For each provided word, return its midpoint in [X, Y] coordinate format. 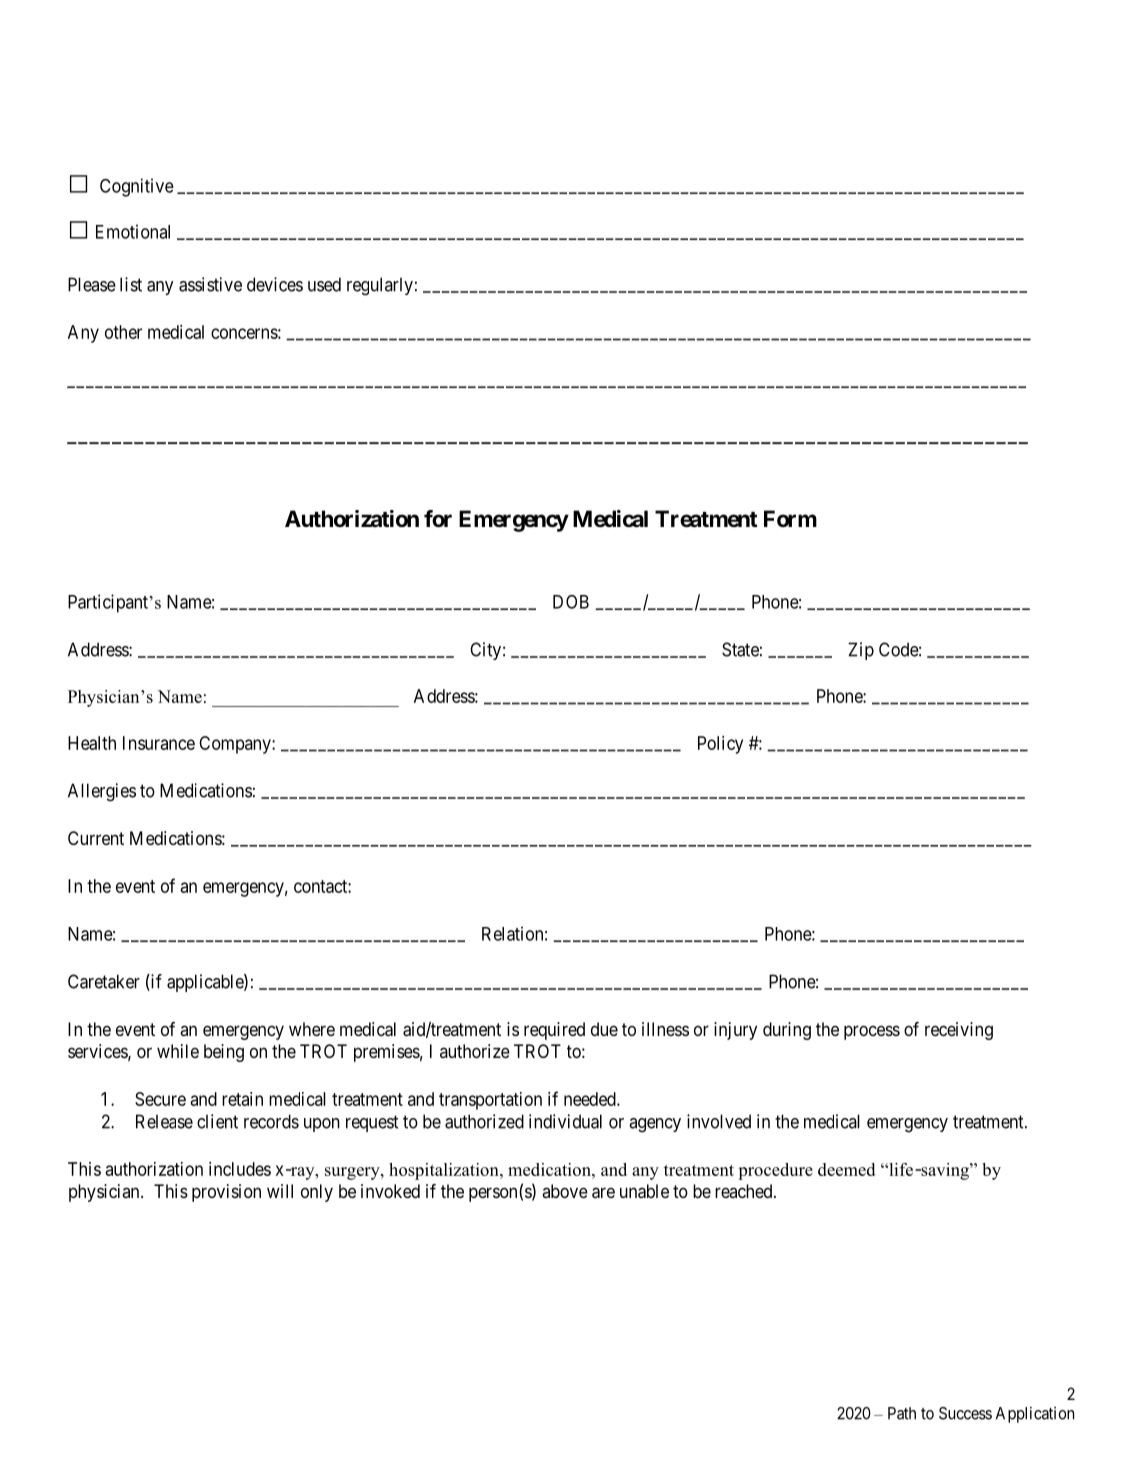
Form [790, 518]
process [872, 1032]
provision [226, 1193]
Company [236, 745]
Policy [720, 745]
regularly [380, 286]
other [123, 332]
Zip [861, 651]
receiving [959, 1031]
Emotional [133, 231]
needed [591, 1099]
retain [242, 1099]
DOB [571, 602]
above [565, 1191]
